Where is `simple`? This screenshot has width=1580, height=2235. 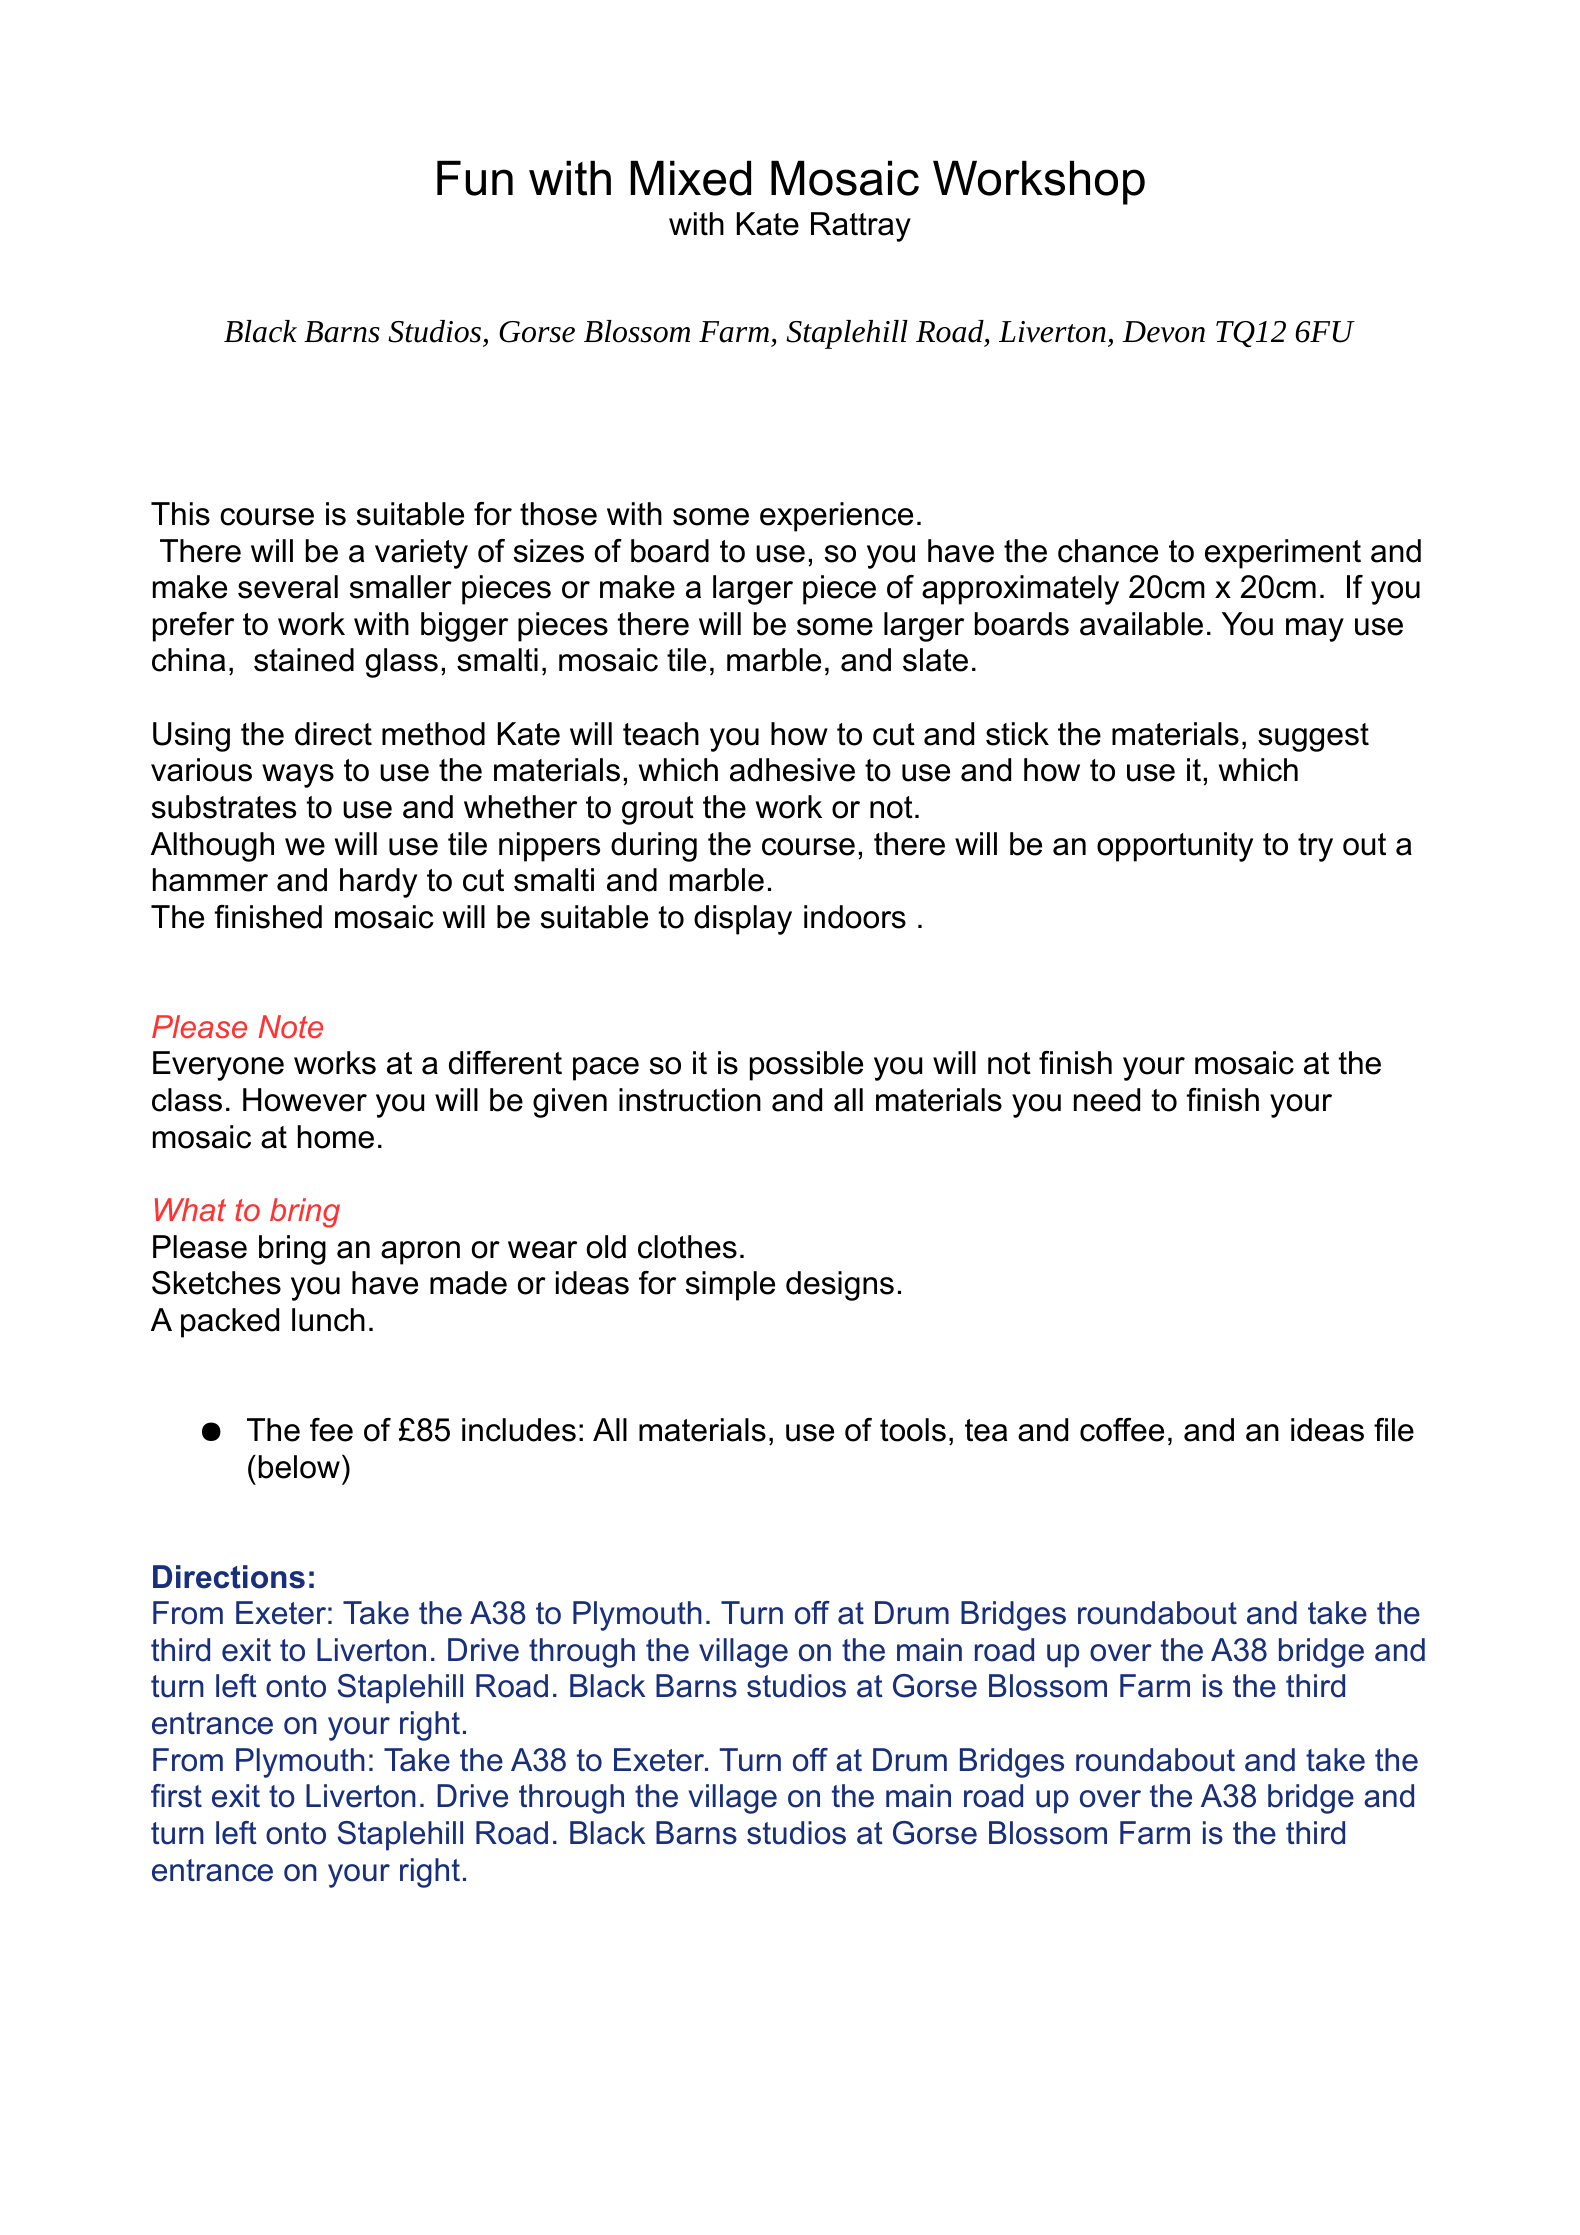 simple is located at coordinates (730, 1286).
